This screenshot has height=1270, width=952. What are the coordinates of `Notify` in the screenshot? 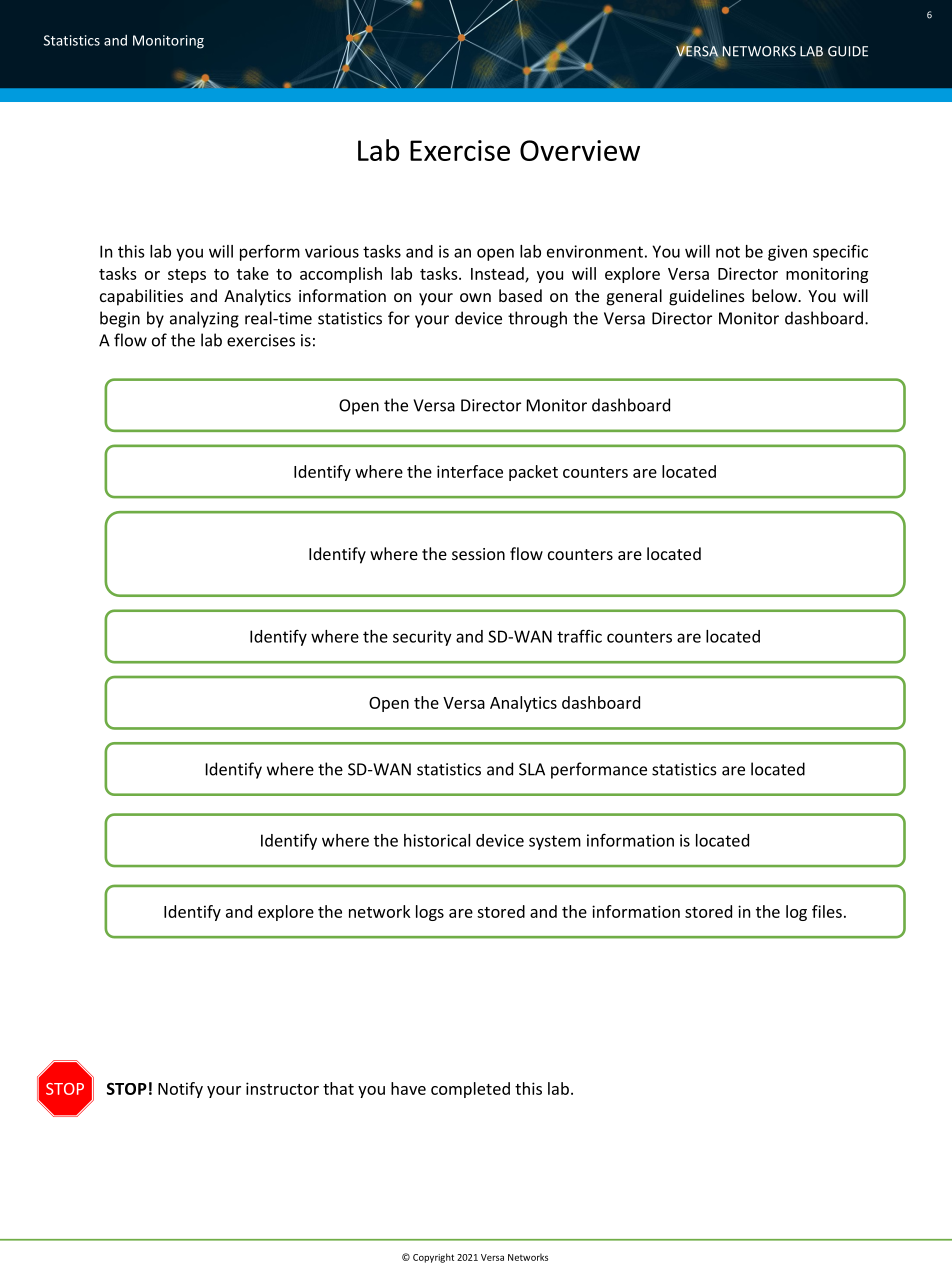 It's located at (180, 1090).
